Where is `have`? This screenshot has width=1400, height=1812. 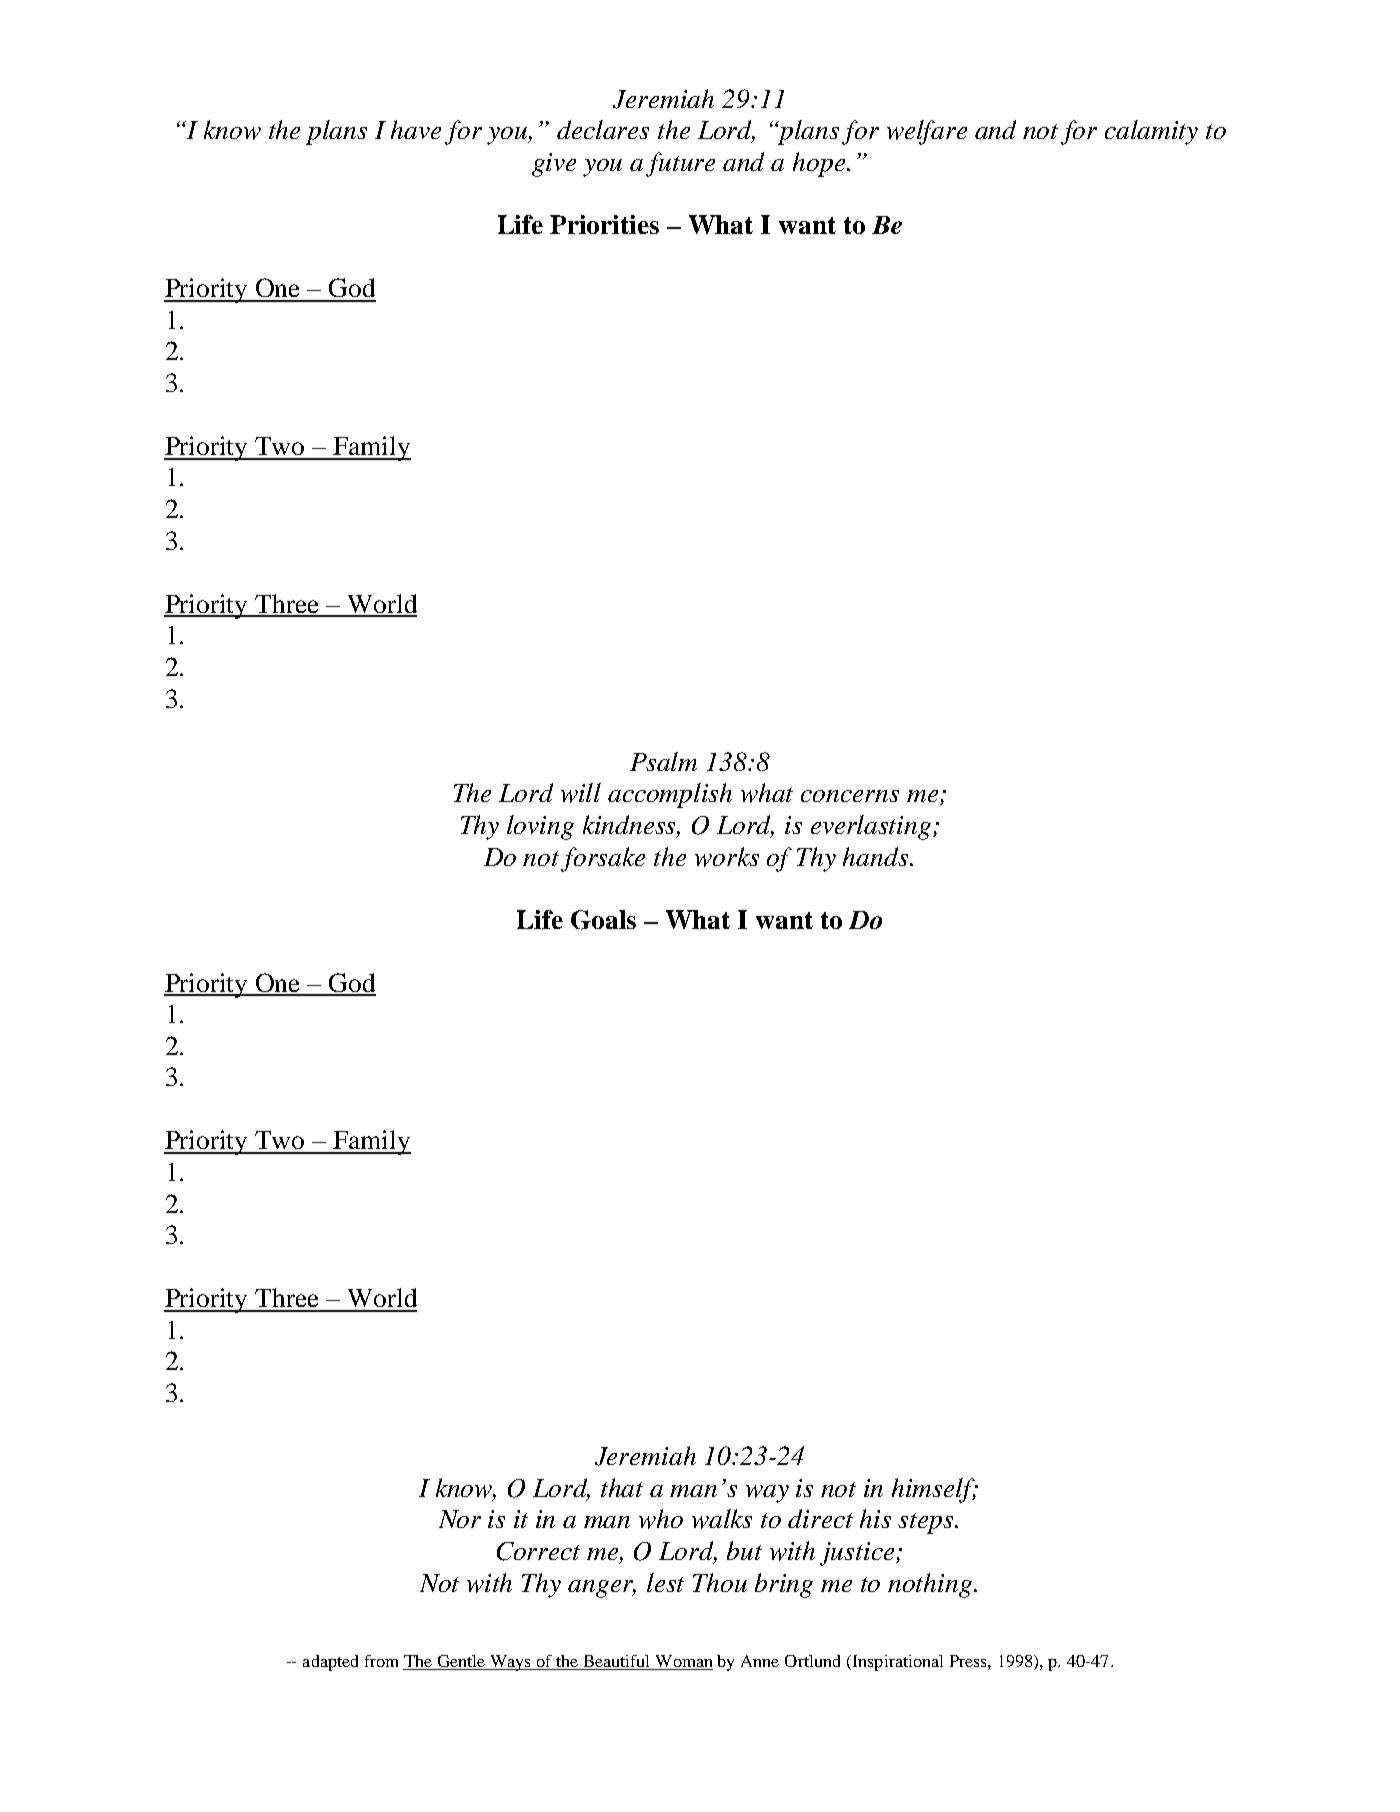
have is located at coordinates (416, 129).
